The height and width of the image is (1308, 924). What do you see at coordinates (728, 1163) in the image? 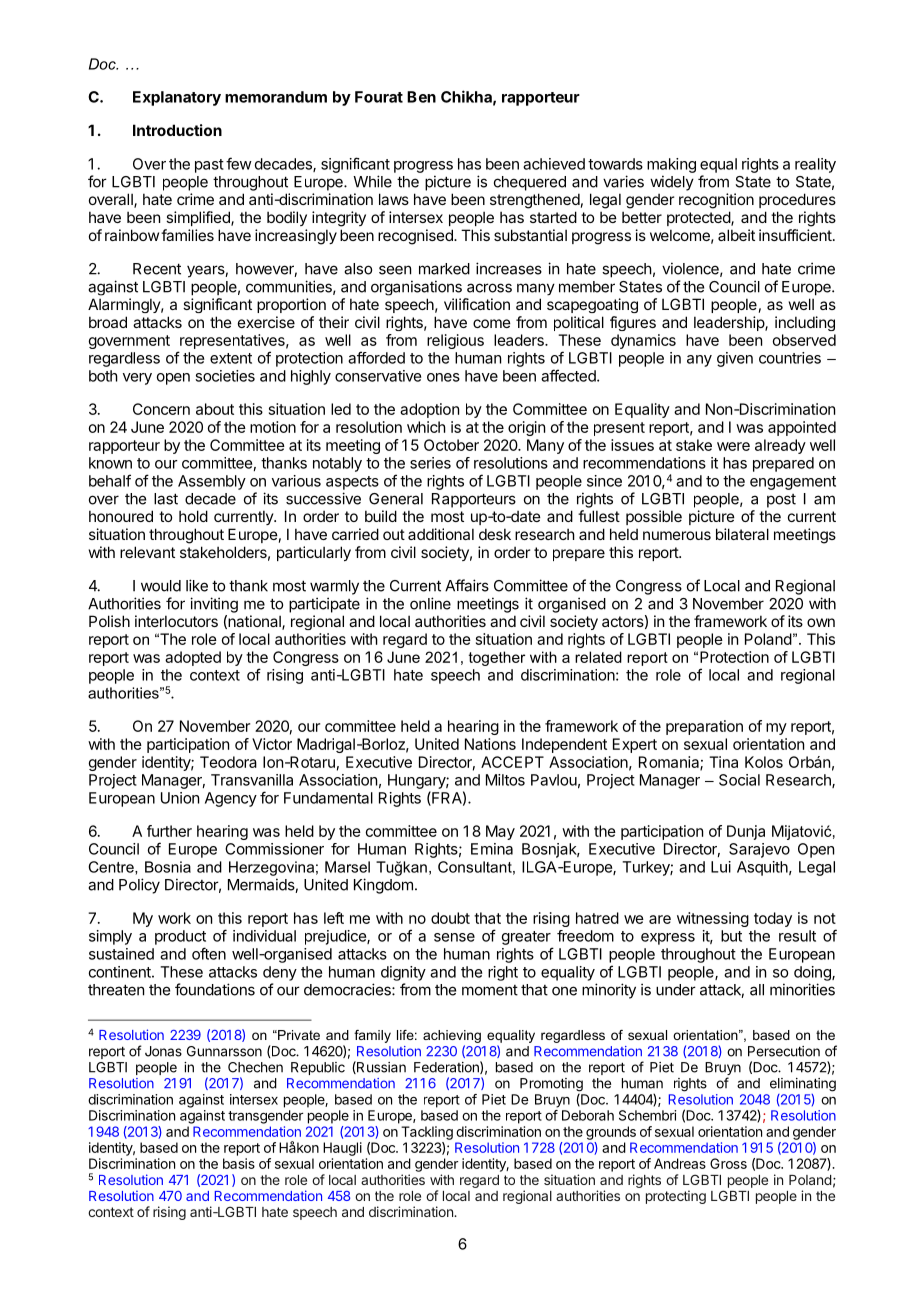
I see `Gross` at bounding box center [728, 1163].
